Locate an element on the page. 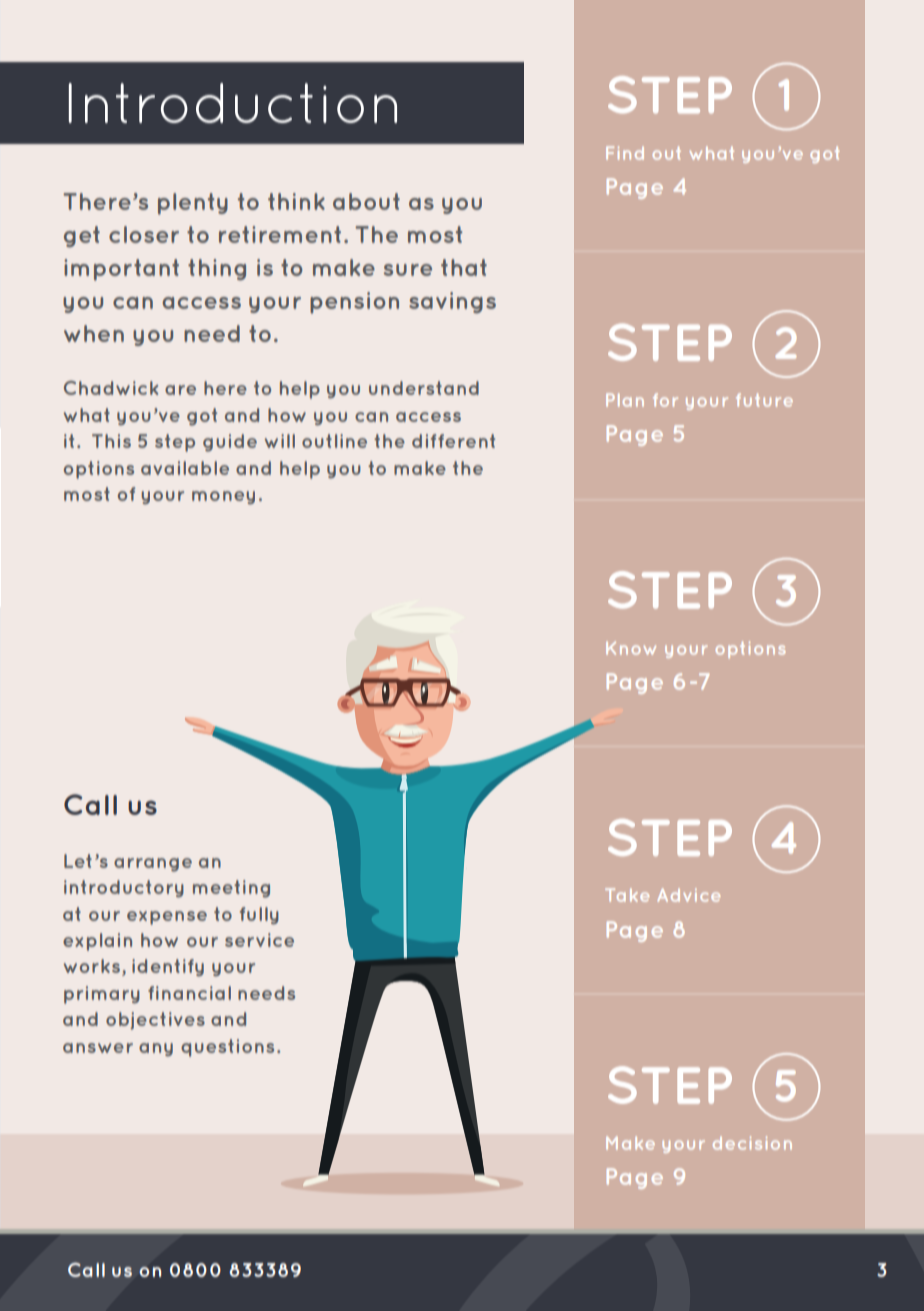  arrange is located at coordinates (153, 865).
